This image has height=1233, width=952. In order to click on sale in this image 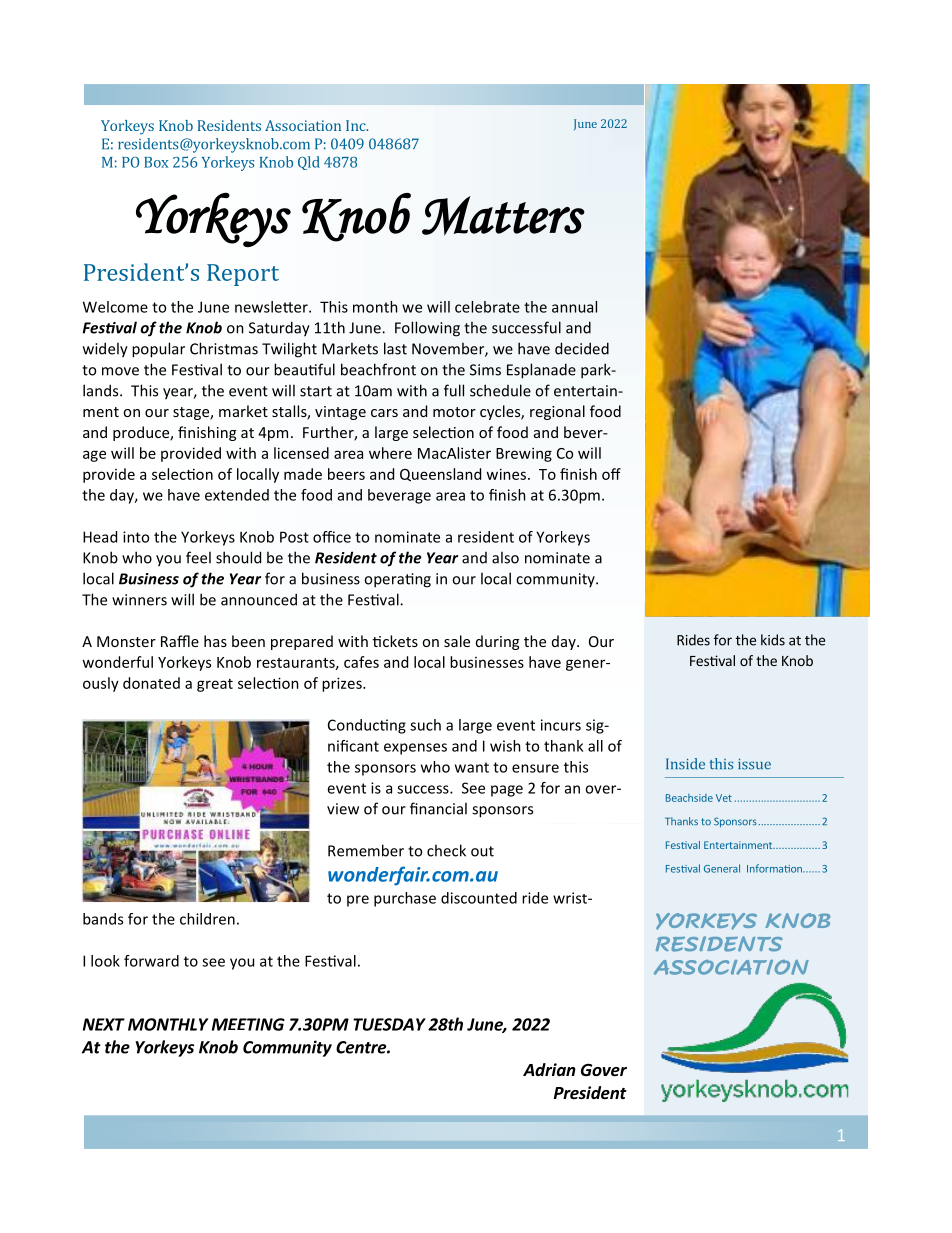, I will do `click(457, 641)`.
